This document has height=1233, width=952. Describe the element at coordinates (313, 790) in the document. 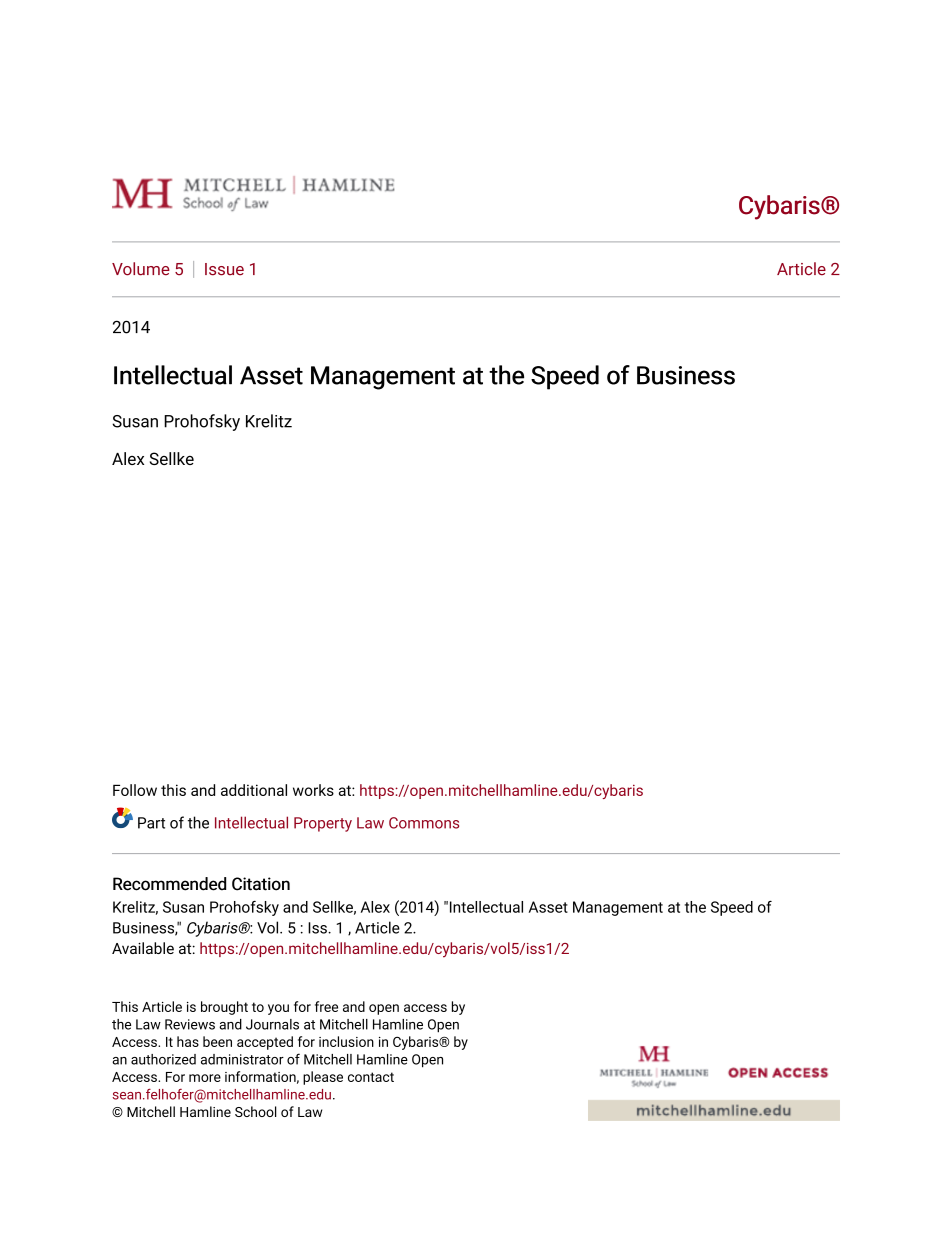

I see `works` at that location.
